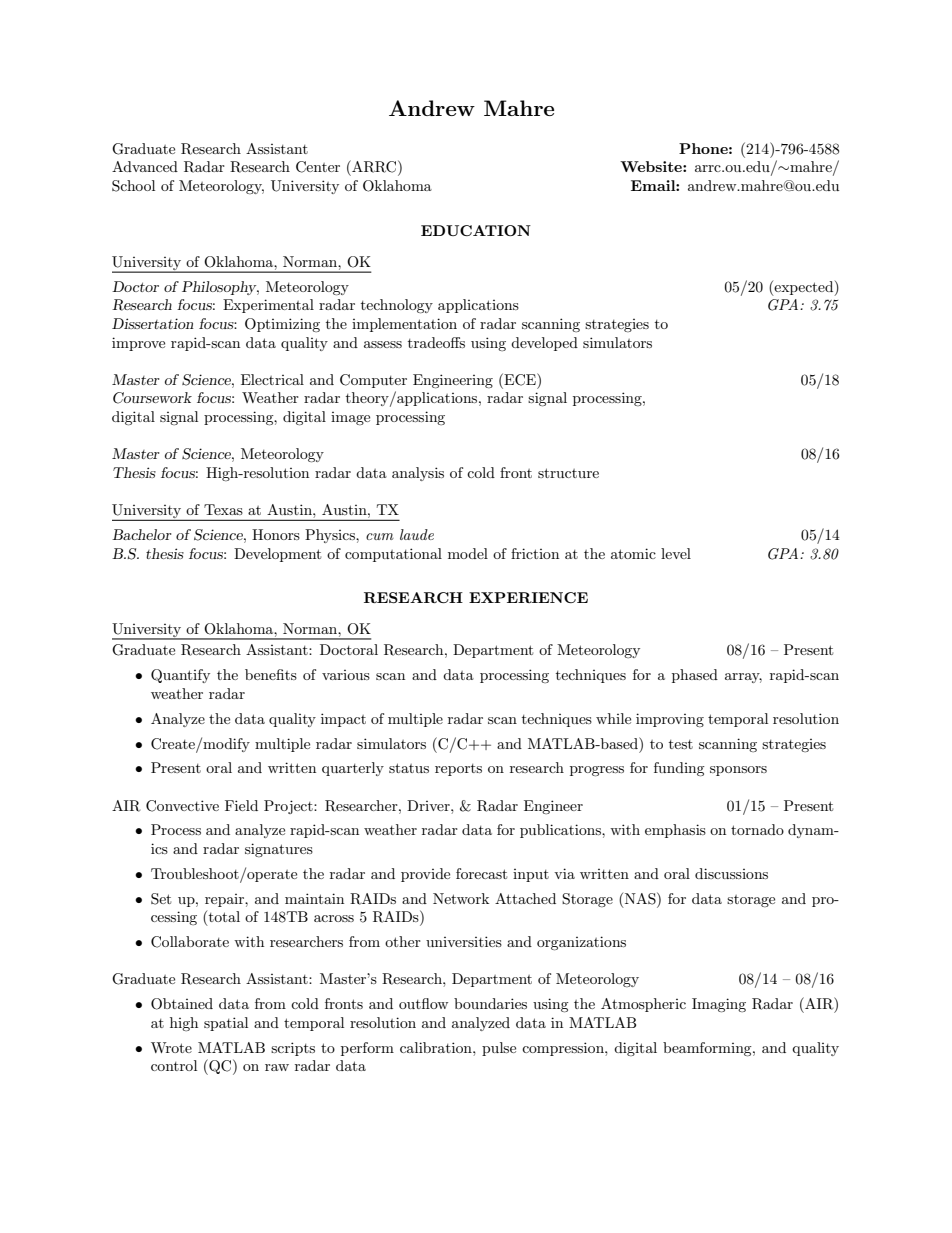 The width and height of the page is (952, 1233). What do you see at coordinates (145, 166) in the page?
I see `Advanced` at bounding box center [145, 166].
